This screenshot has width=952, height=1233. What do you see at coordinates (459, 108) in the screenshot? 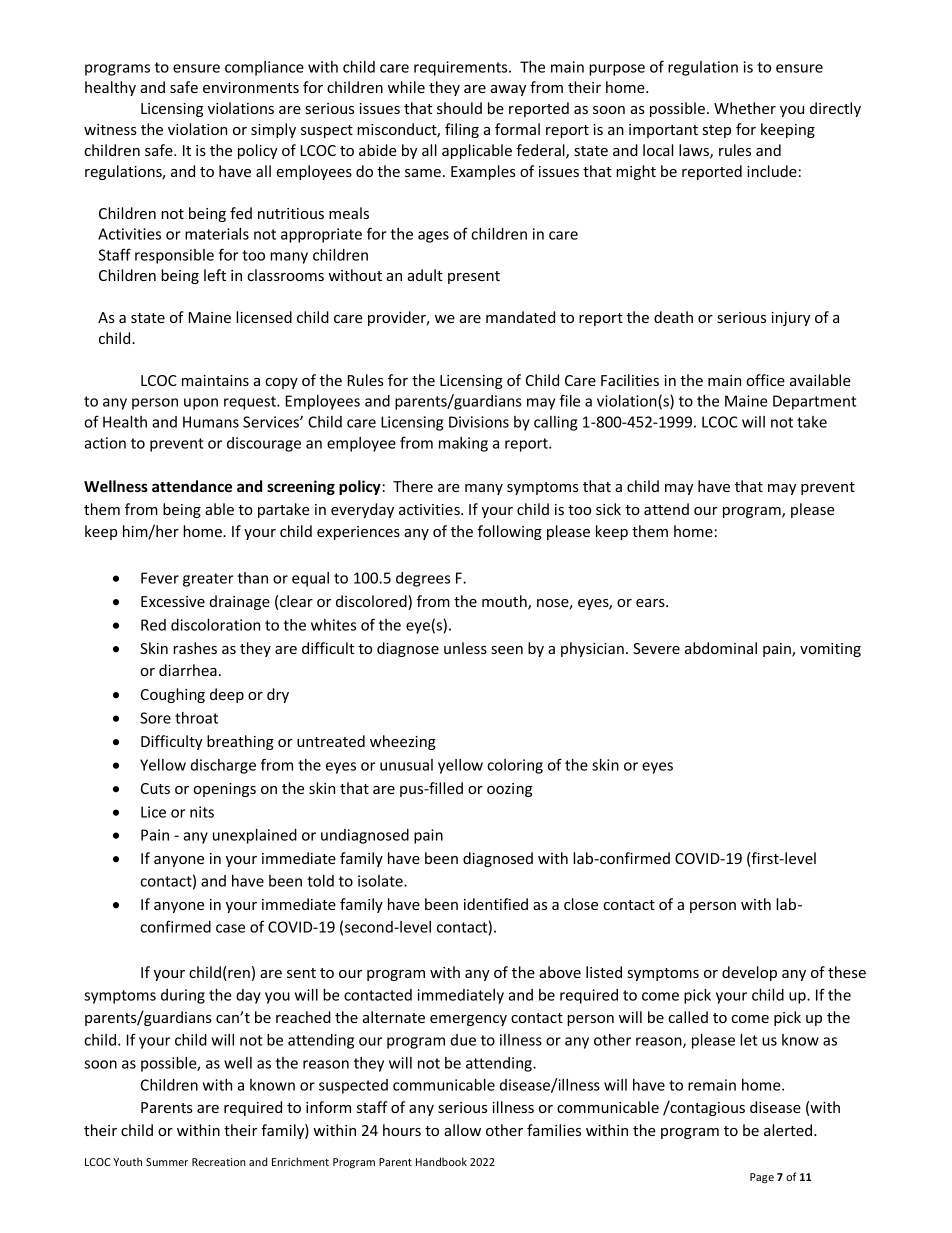
I see `should` at bounding box center [459, 108].
